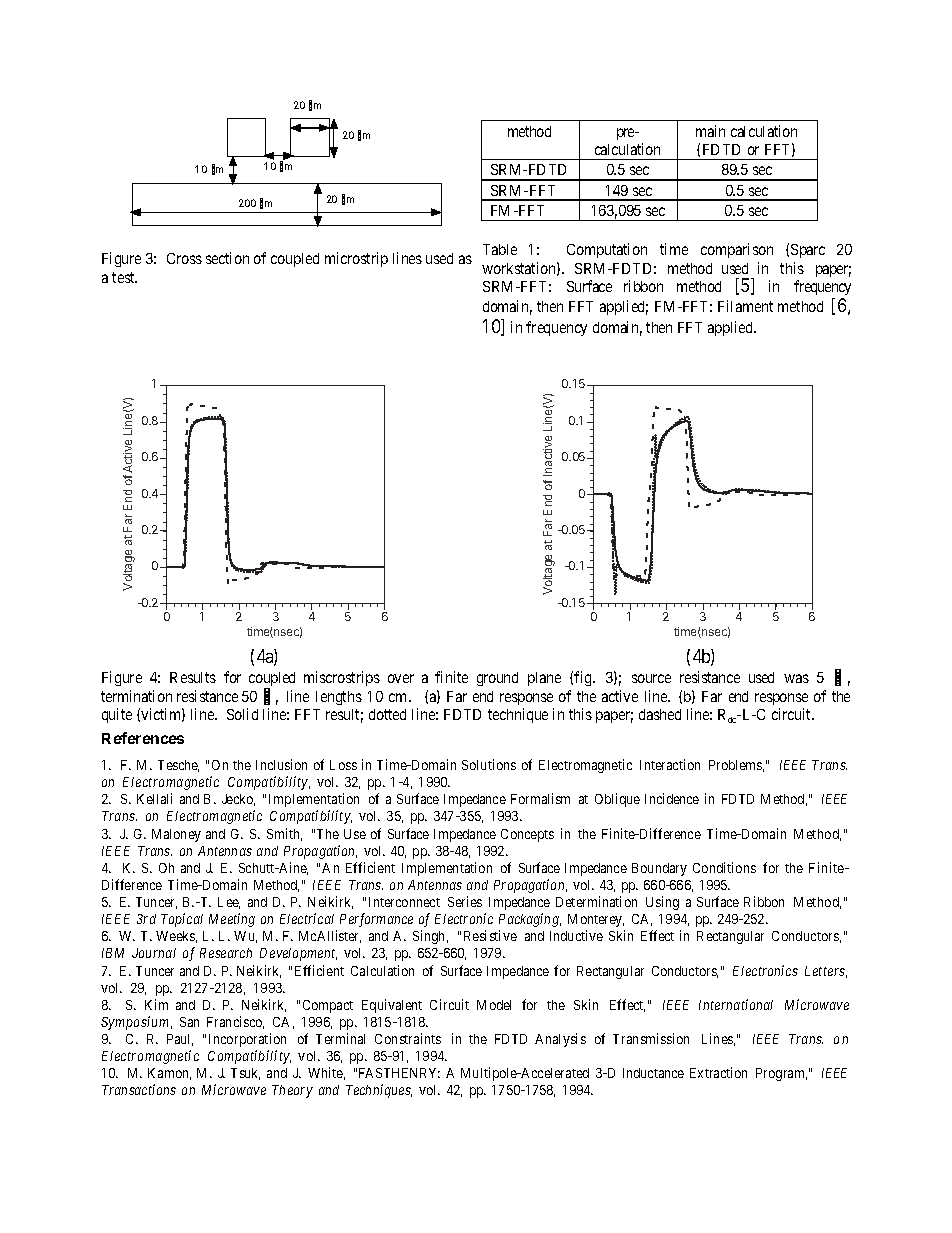 Image resolution: width=952 pixels, height=1233 pixels. I want to click on ground, so click(497, 679).
